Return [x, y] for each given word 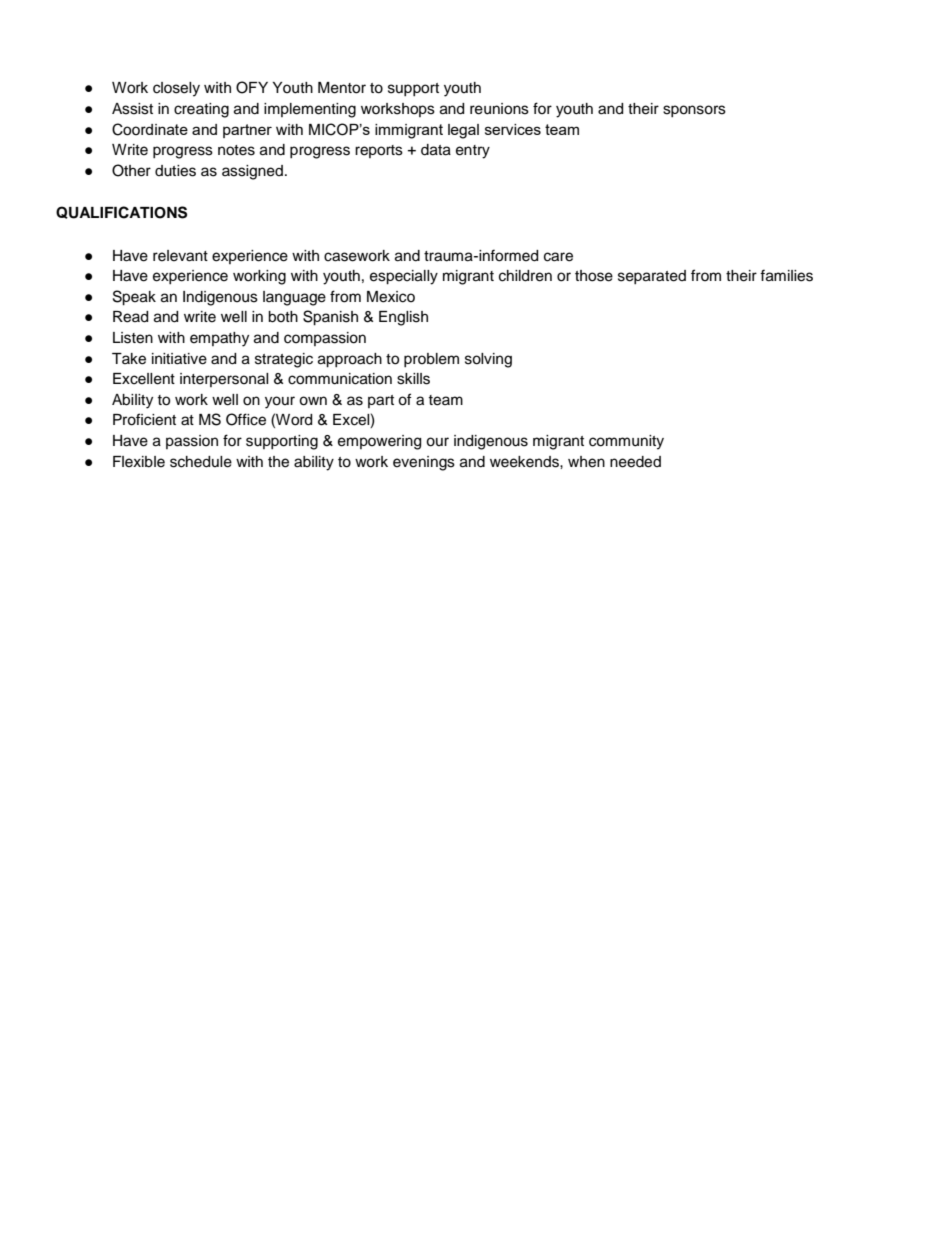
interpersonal [224, 380]
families [786, 275]
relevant [180, 256]
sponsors [694, 111]
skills [413, 379]
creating [201, 110]
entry [473, 152]
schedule [201, 462]
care [558, 257]
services [513, 129]
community [626, 442]
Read [130, 317]
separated [652, 277]
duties [175, 171]
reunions [499, 109]
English [403, 318]
